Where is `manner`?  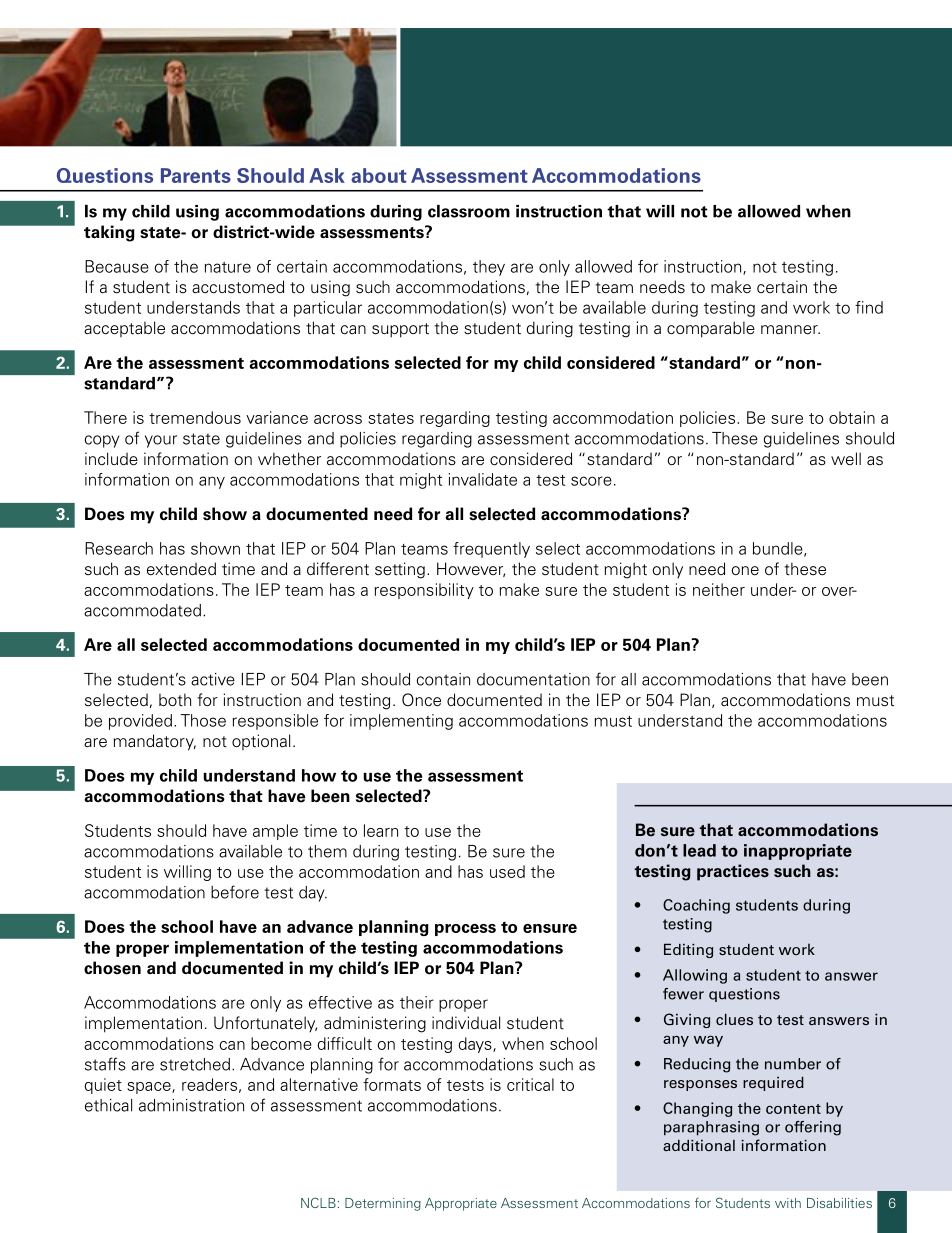 manner is located at coordinates (790, 330).
